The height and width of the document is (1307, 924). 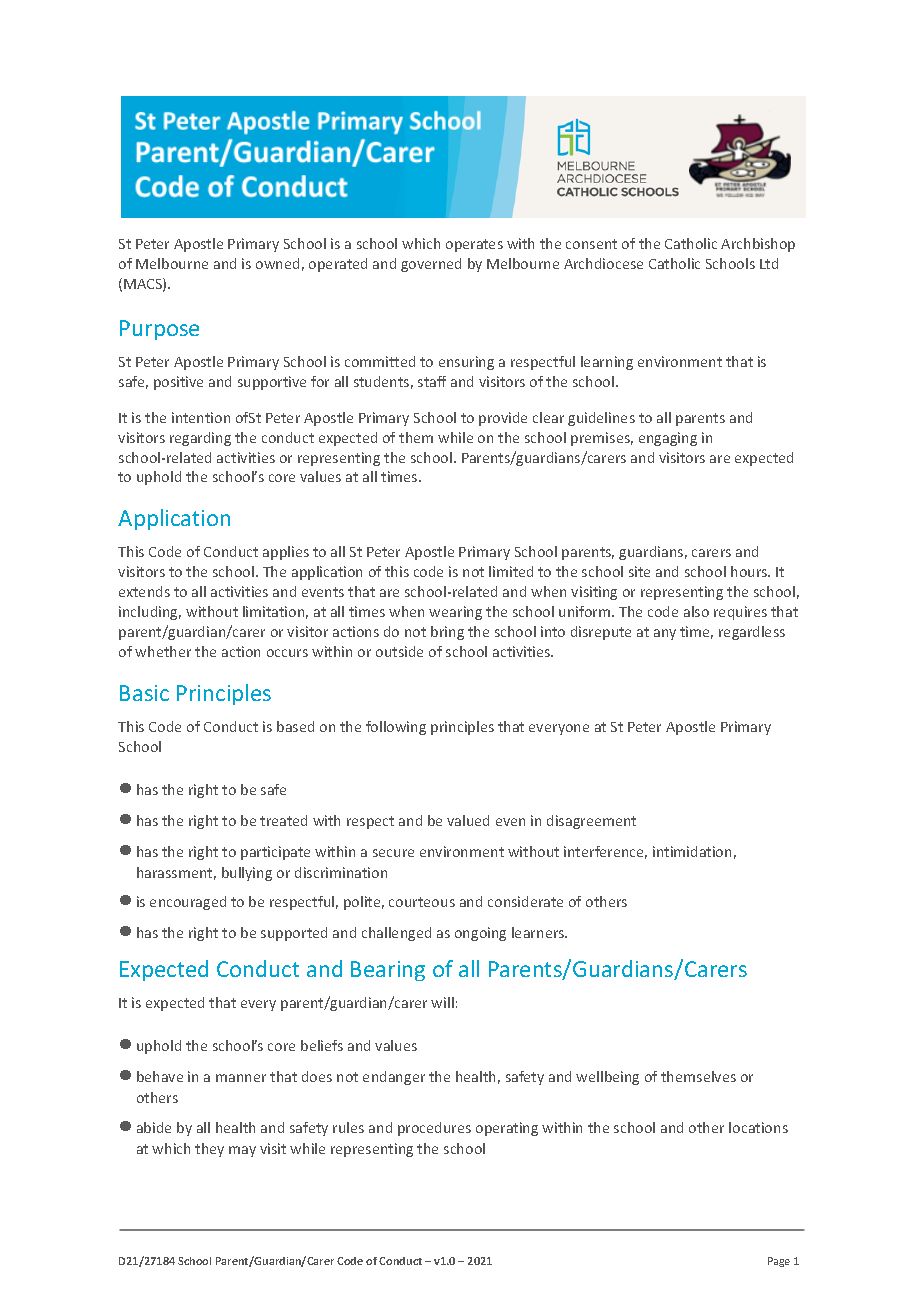 What do you see at coordinates (431, 265) in the document?
I see `governed` at bounding box center [431, 265].
